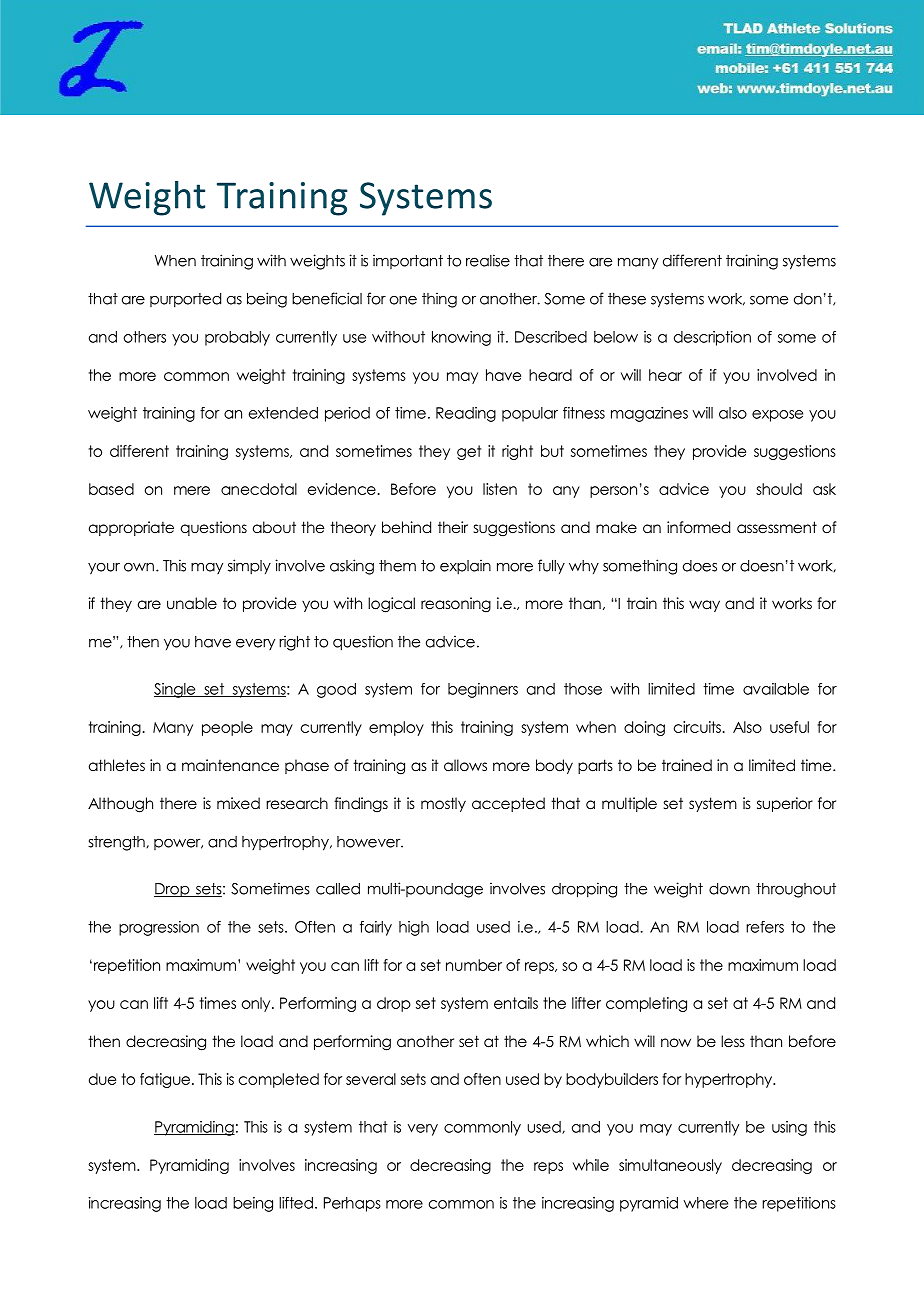 Image resolution: width=924 pixels, height=1308 pixels. Describe the element at coordinates (185, 300) in the document. I see `purported` at that location.
